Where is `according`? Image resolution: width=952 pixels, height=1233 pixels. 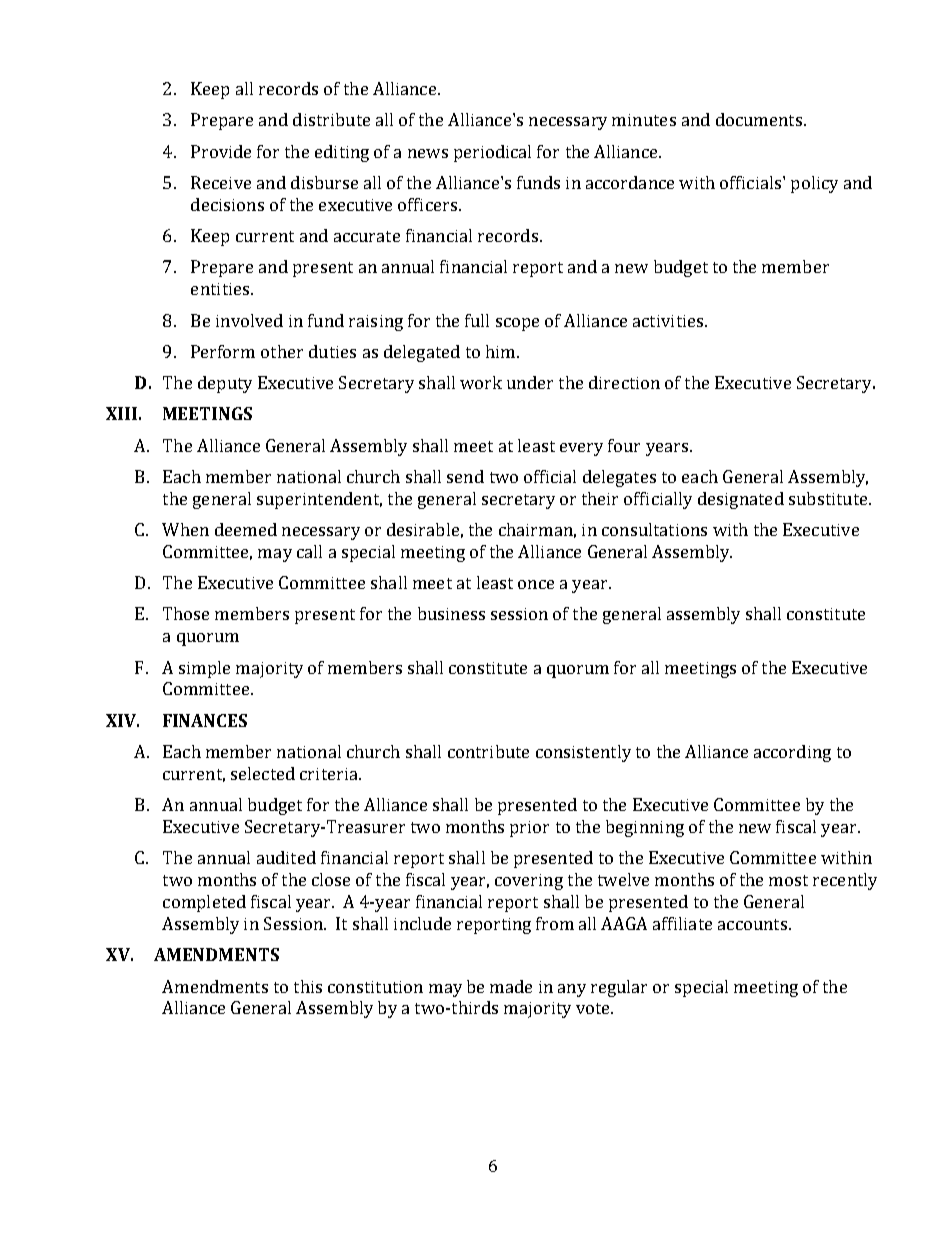 according is located at coordinates (792, 753).
